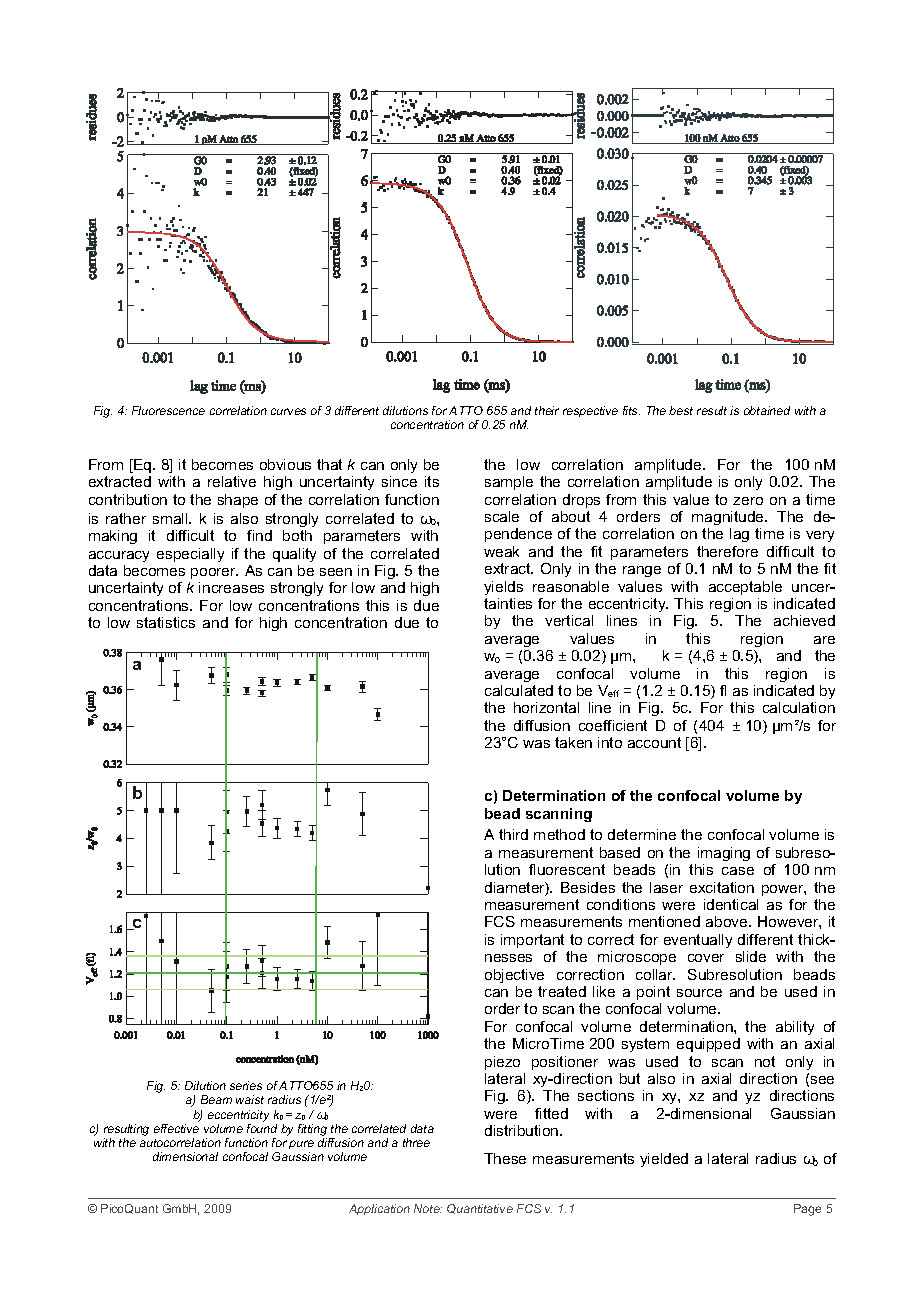 This screenshot has height=1308, width=924. What do you see at coordinates (559, 834) in the screenshot?
I see `method` at bounding box center [559, 834].
